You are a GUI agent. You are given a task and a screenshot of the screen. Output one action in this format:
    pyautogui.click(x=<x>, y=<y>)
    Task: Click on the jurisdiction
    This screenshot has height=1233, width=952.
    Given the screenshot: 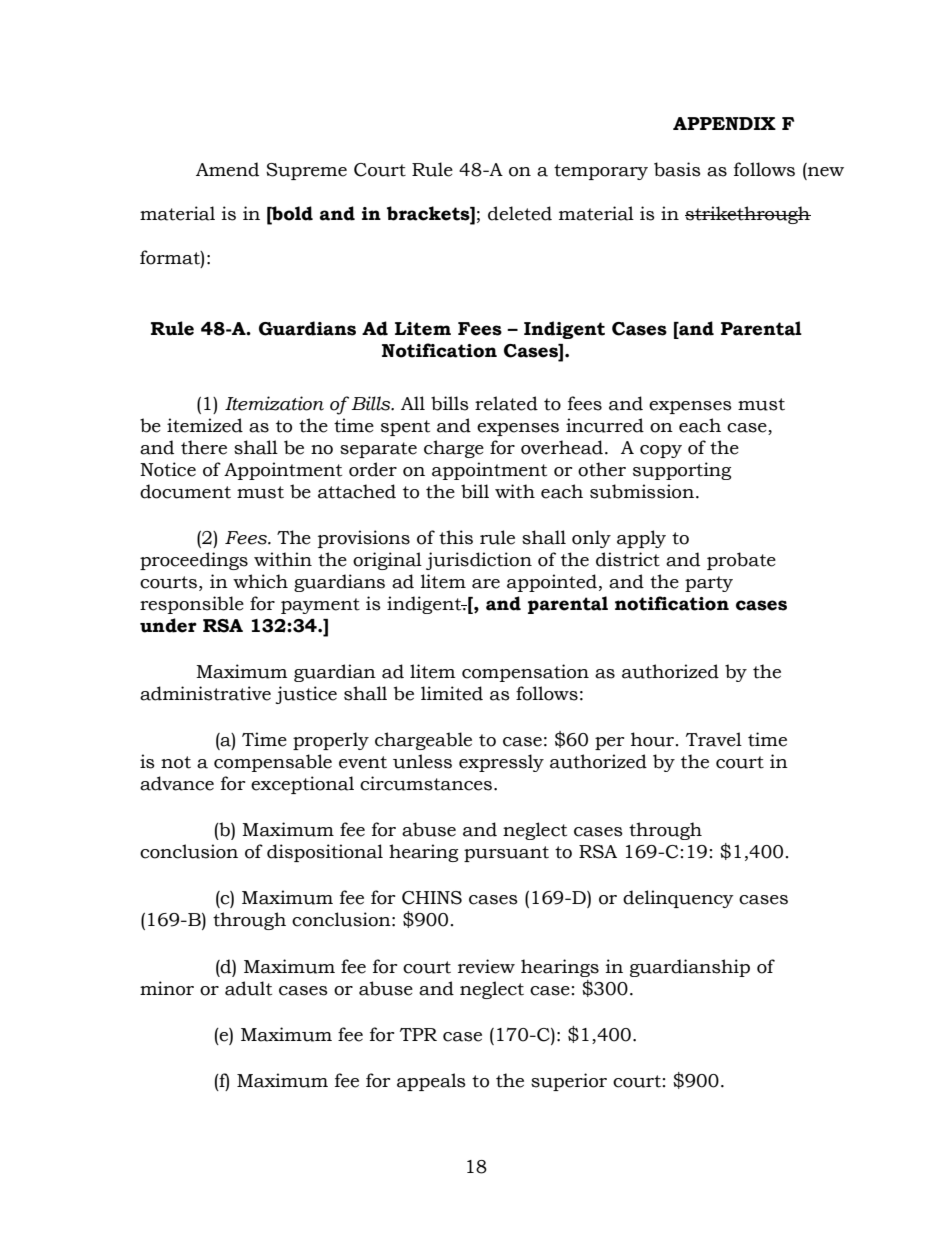 What is the action you would take?
    pyautogui.click(x=479, y=561)
